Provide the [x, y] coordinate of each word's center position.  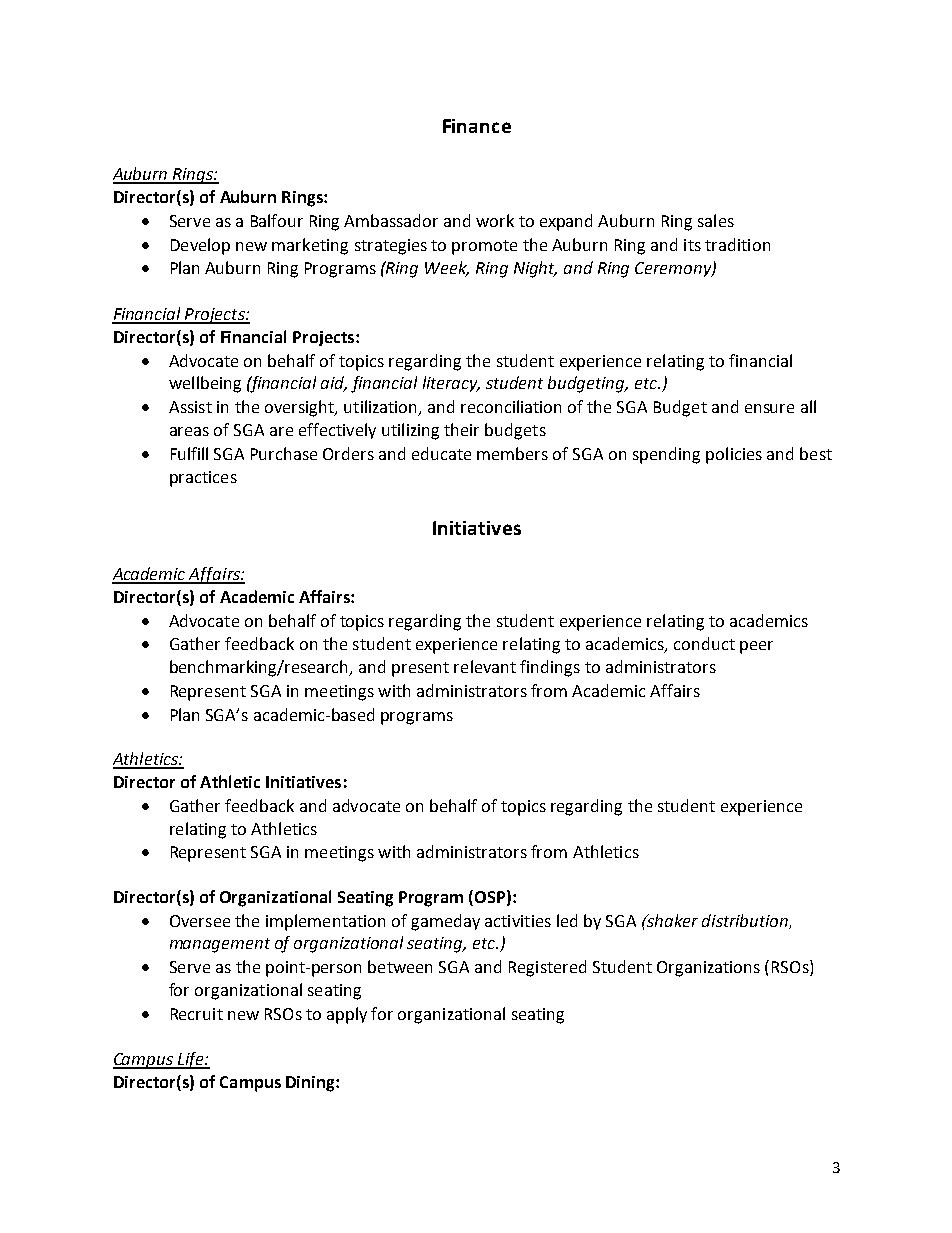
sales [716, 220]
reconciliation [511, 406]
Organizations [708, 969]
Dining [311, 1084]
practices [203, 479]
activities [518, 921]
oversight [300, 408]
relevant [485, 666]
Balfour [277, 220]
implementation [325, 922]
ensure [769, 408]
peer [756, 647]
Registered [547, 968]
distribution [746, 921]
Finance [477, 126]
